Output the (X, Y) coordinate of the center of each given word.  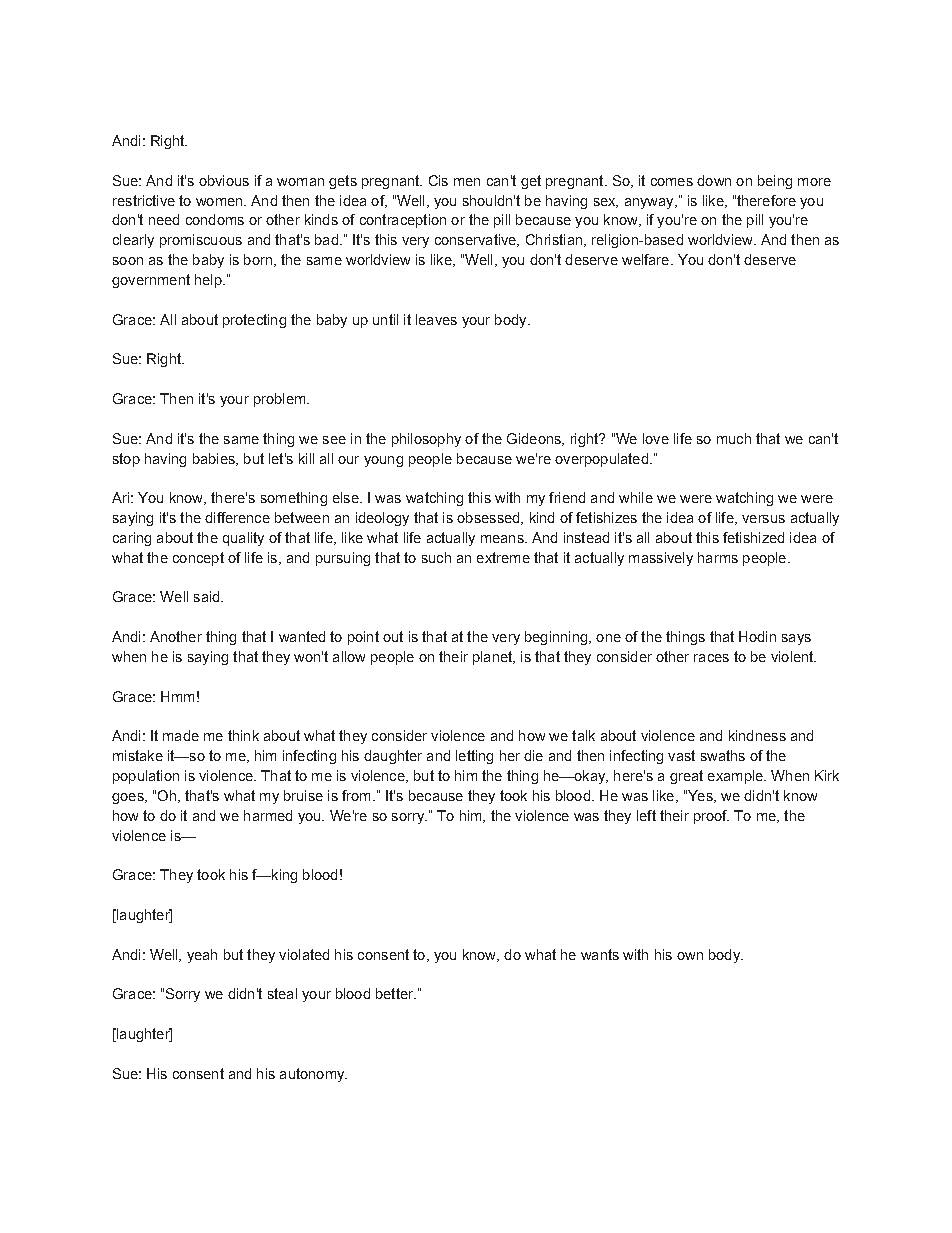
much (734, 438)
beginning (557, 638)
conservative (476, 240)
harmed (268, 815)
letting (474, 757)
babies (215, 459)
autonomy (313, 1075)
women (220, 202)
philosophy (426, 440)
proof (711, 817)
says (796, 639)
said (208, 596)
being (775, 182)
